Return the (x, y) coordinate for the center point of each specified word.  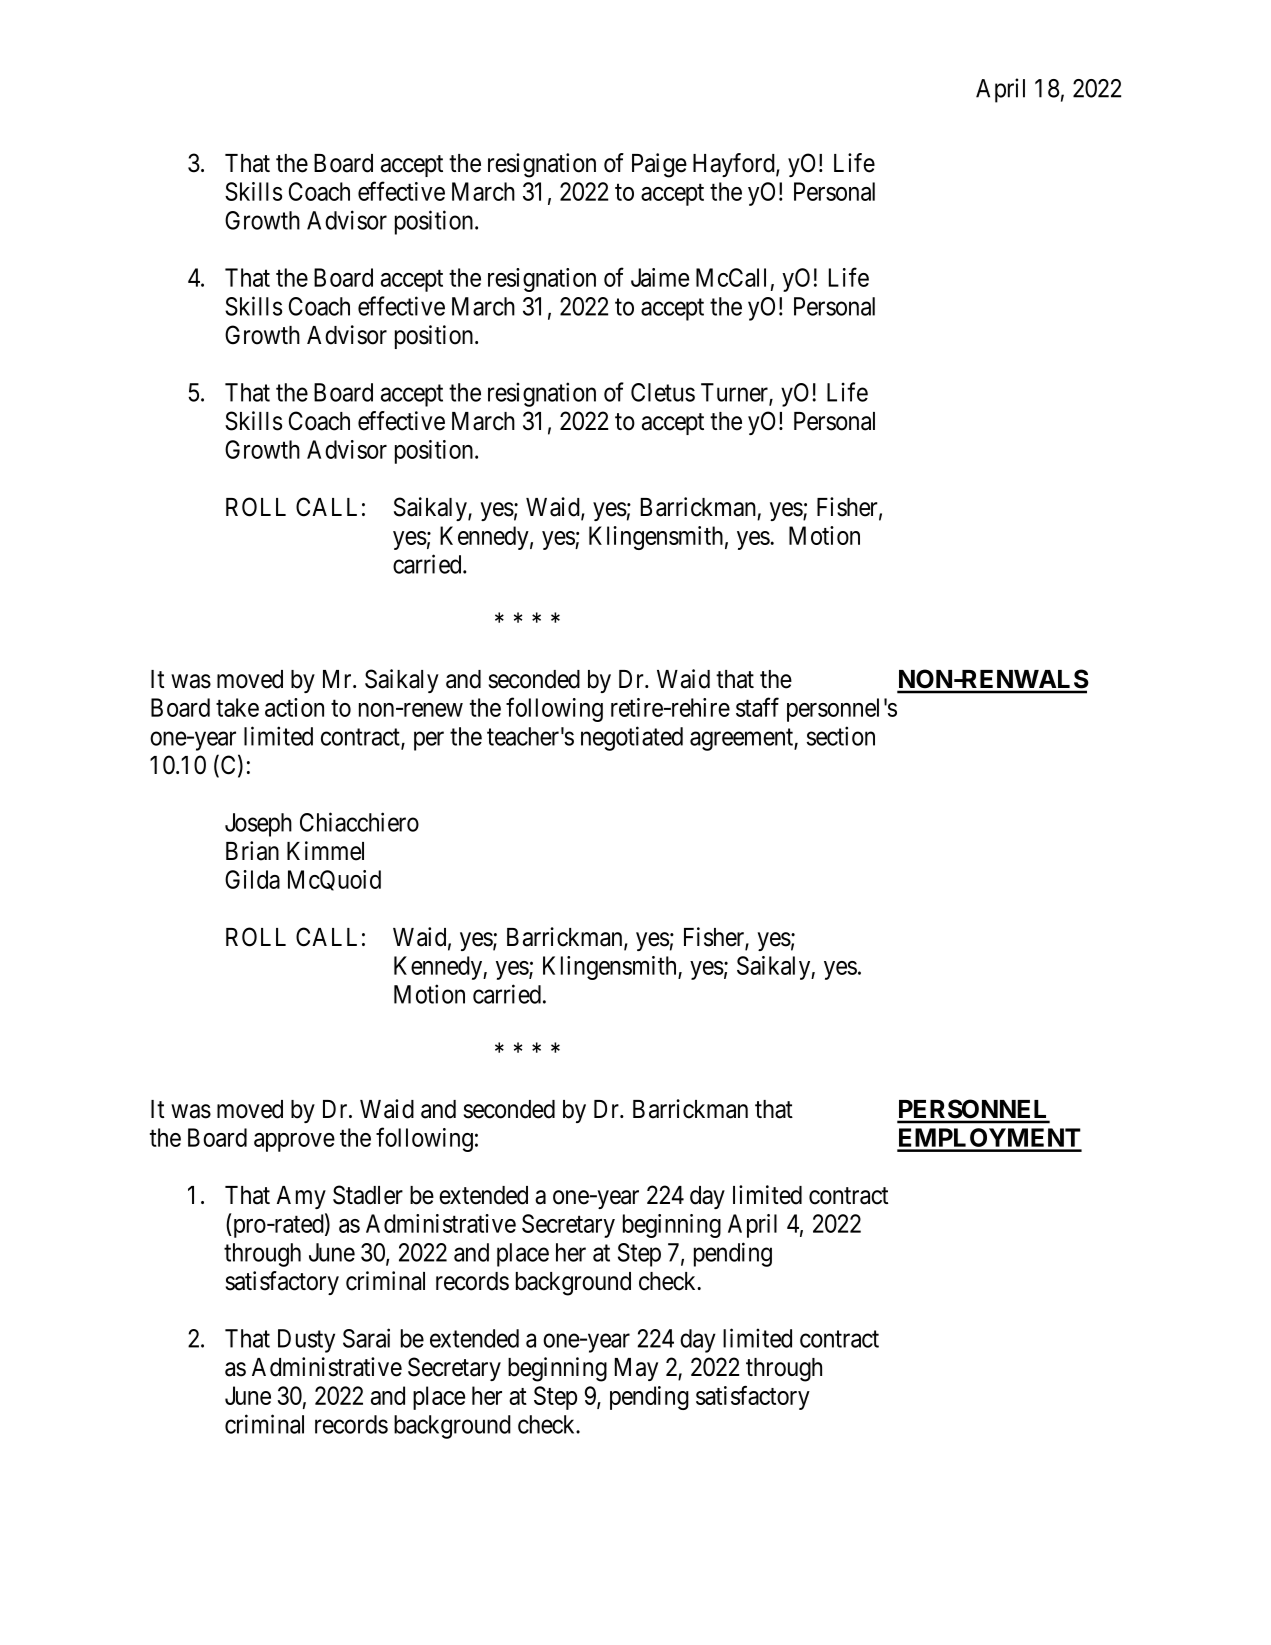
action (294, 707)
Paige (659, 165)
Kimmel (325, 851)
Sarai (366, 1338)
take (237, 707)
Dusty (306, 1341)
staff (757, 707)
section (841, 736)
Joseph (258, 825)
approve (294, 1142)
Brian (252, 851)
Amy (301, 1197)
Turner (735, 393)
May (636, 1369)
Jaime (660, 277)
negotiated (632, 738)
